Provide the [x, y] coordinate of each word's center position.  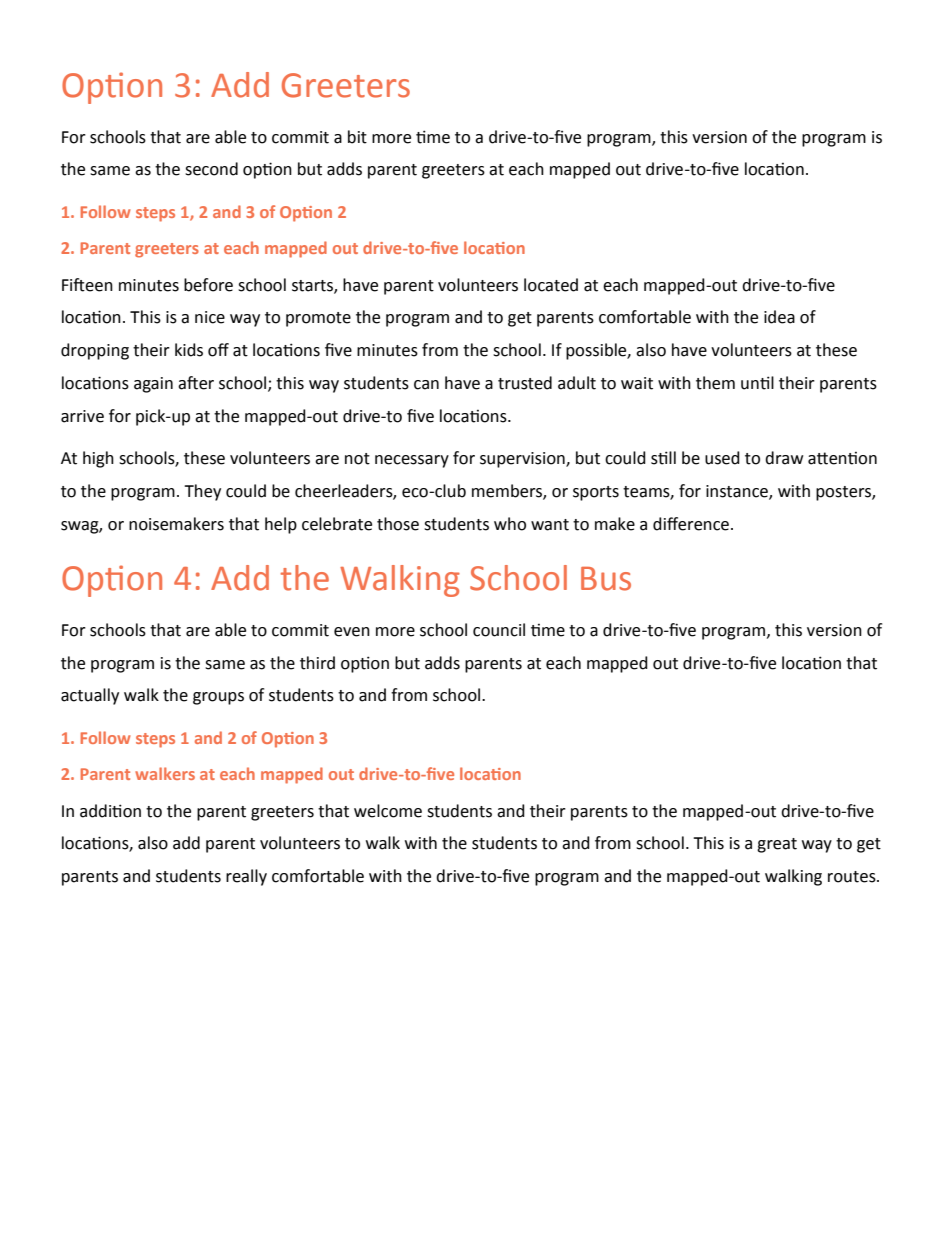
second [211, 169]
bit [357, 137]
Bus [606, 579]
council [499, 630]
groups [218, 698]
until [757, 383]
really [246, 877]
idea [779, 317]
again [153, 385]
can [426, 385]
